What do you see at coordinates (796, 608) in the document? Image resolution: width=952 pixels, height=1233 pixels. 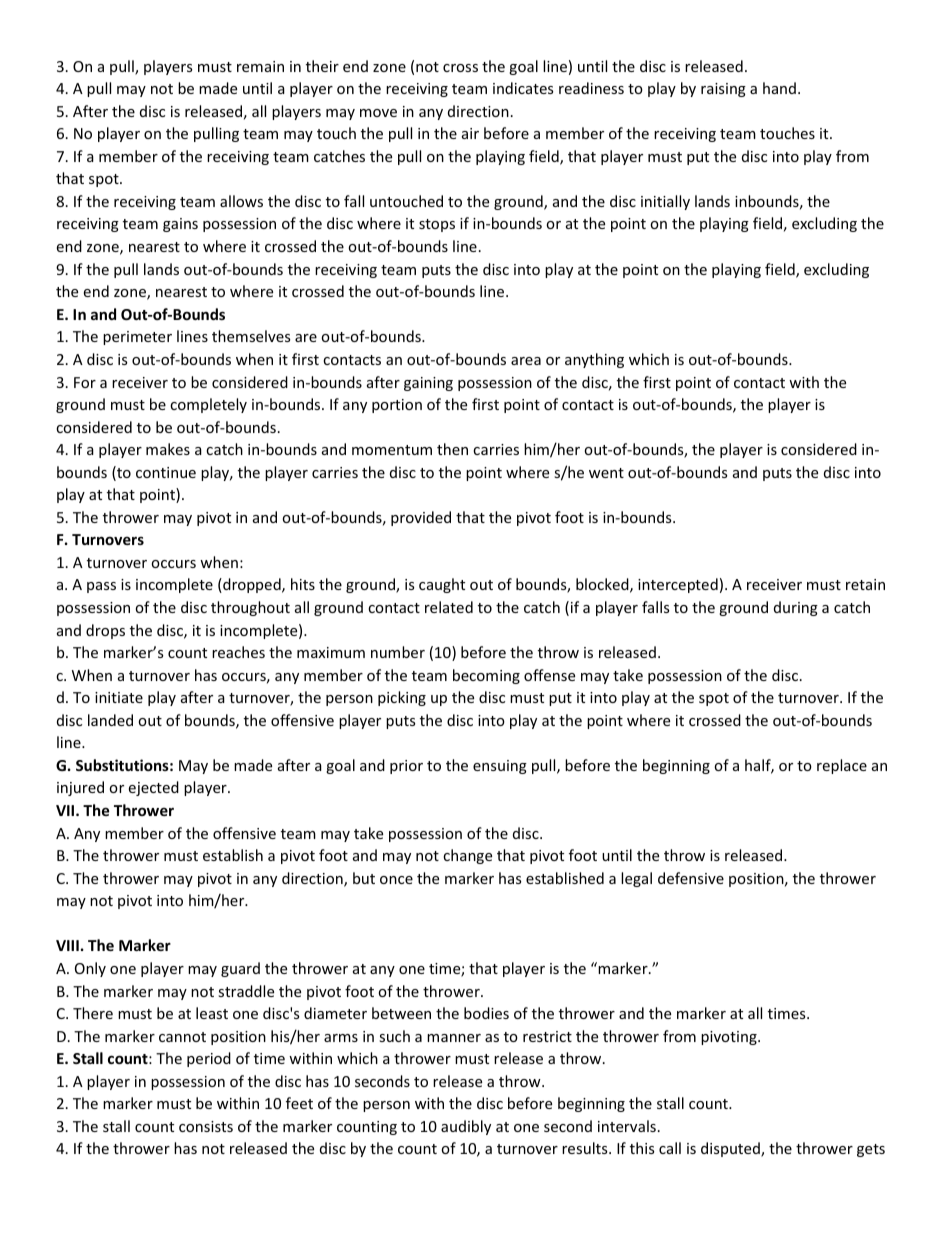 I see `during` at bounding box center [796, 608].
